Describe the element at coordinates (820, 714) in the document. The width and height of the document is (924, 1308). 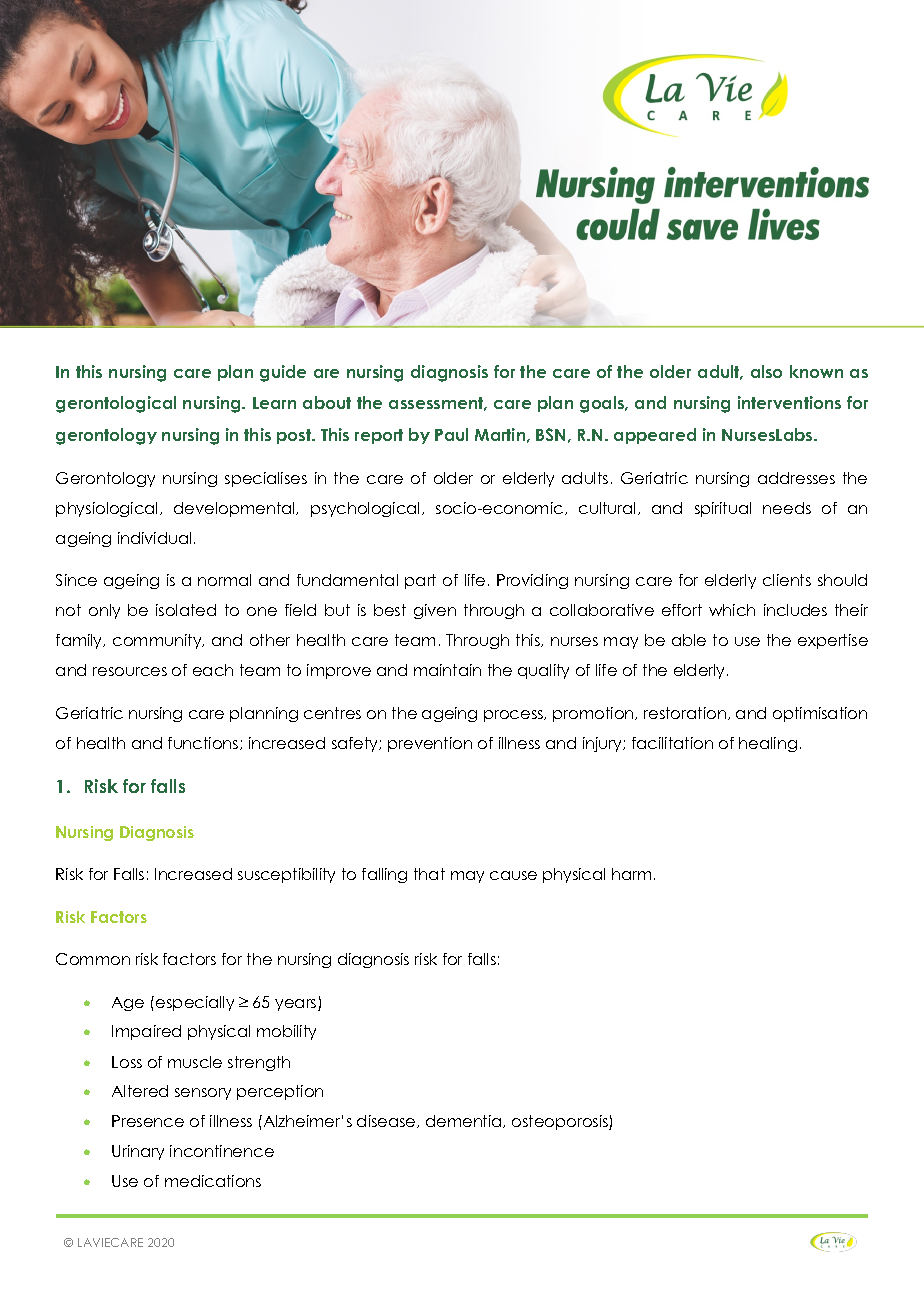
I see `optimisation` at that location.
